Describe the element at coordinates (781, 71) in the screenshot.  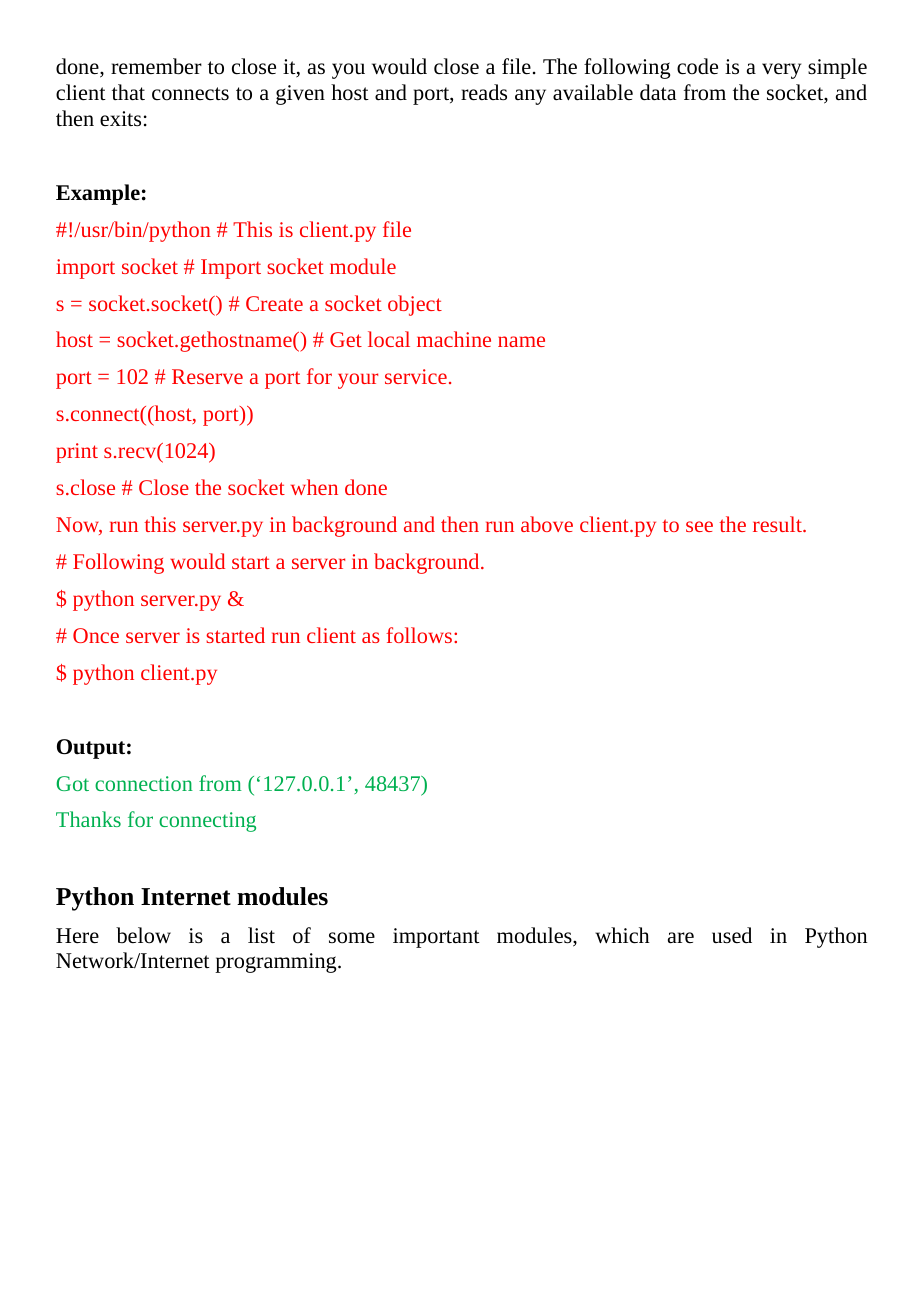
I see `very` at that location.
